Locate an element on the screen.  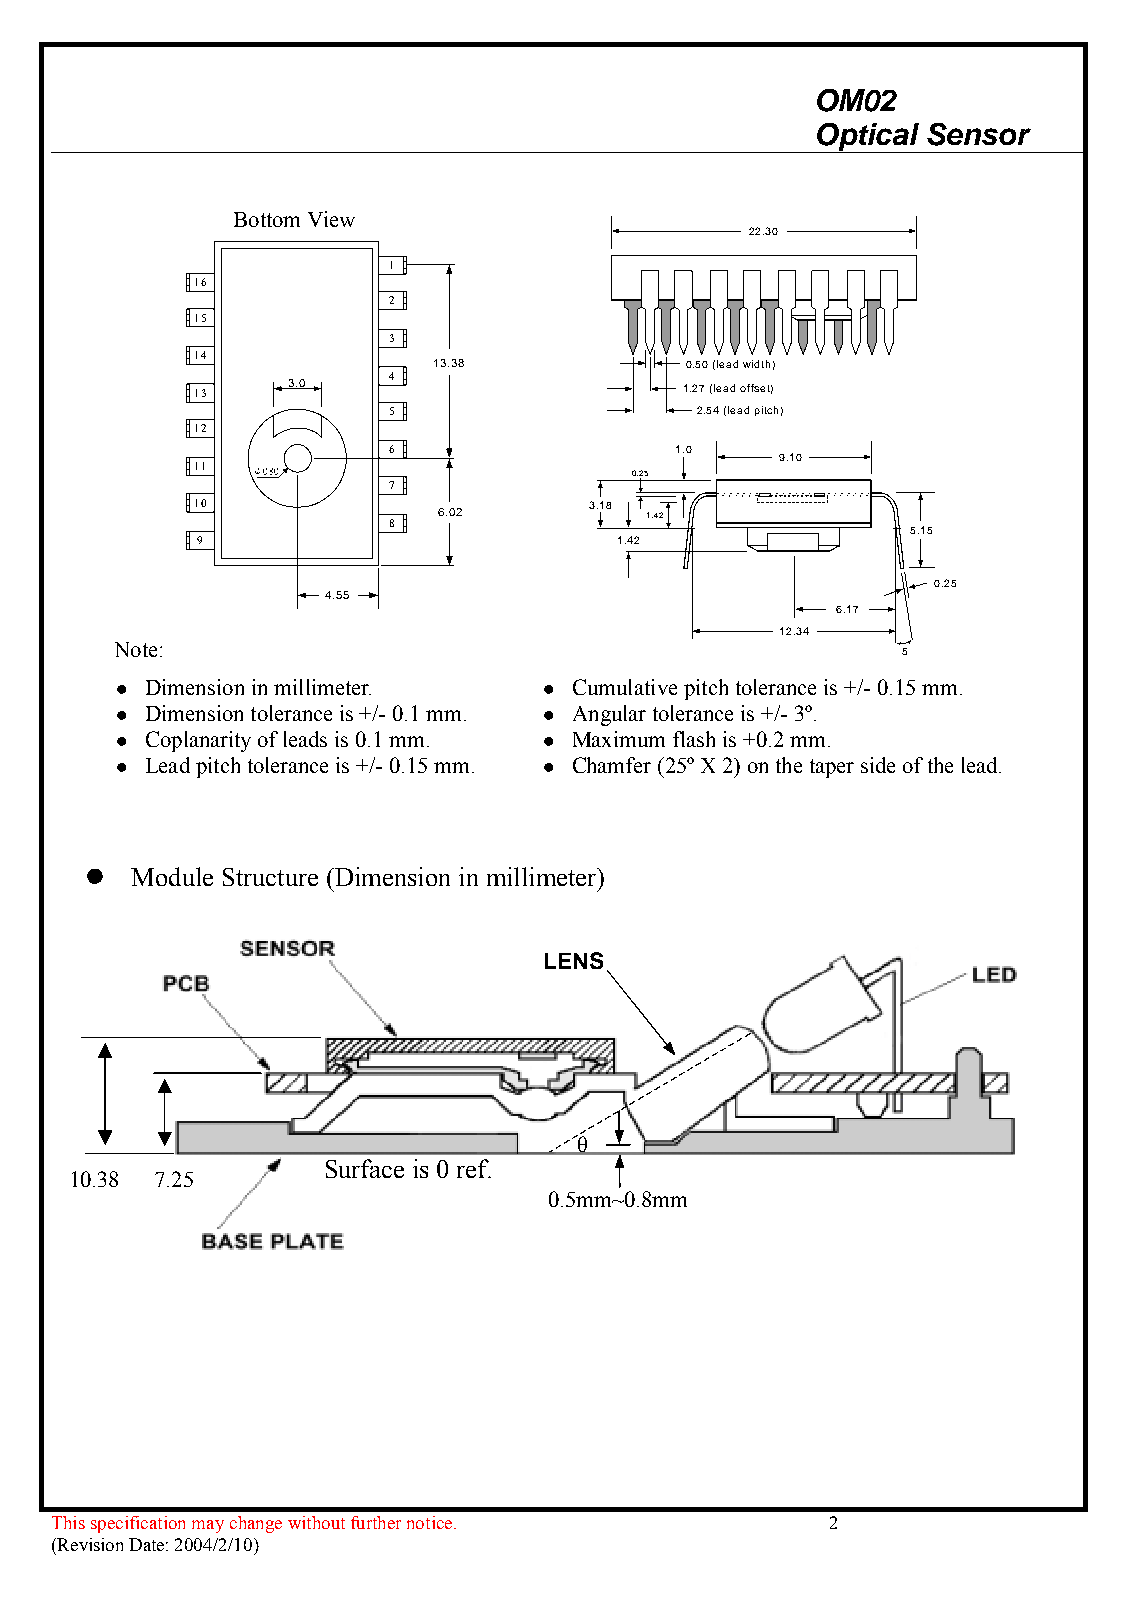
LENS is located at coordinates (574, 960).
